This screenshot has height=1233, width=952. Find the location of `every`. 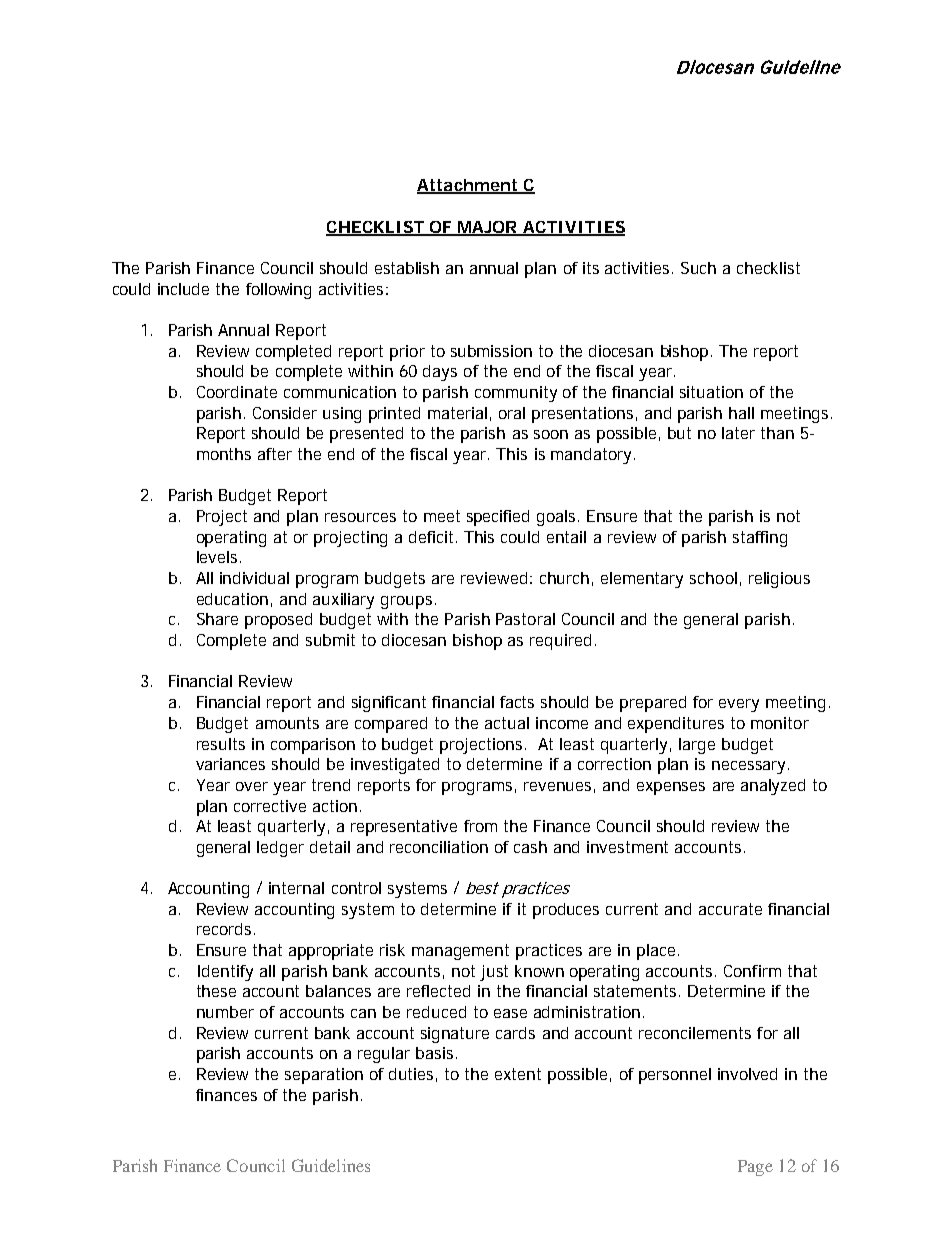

every is located at coordinates (739, 705).
